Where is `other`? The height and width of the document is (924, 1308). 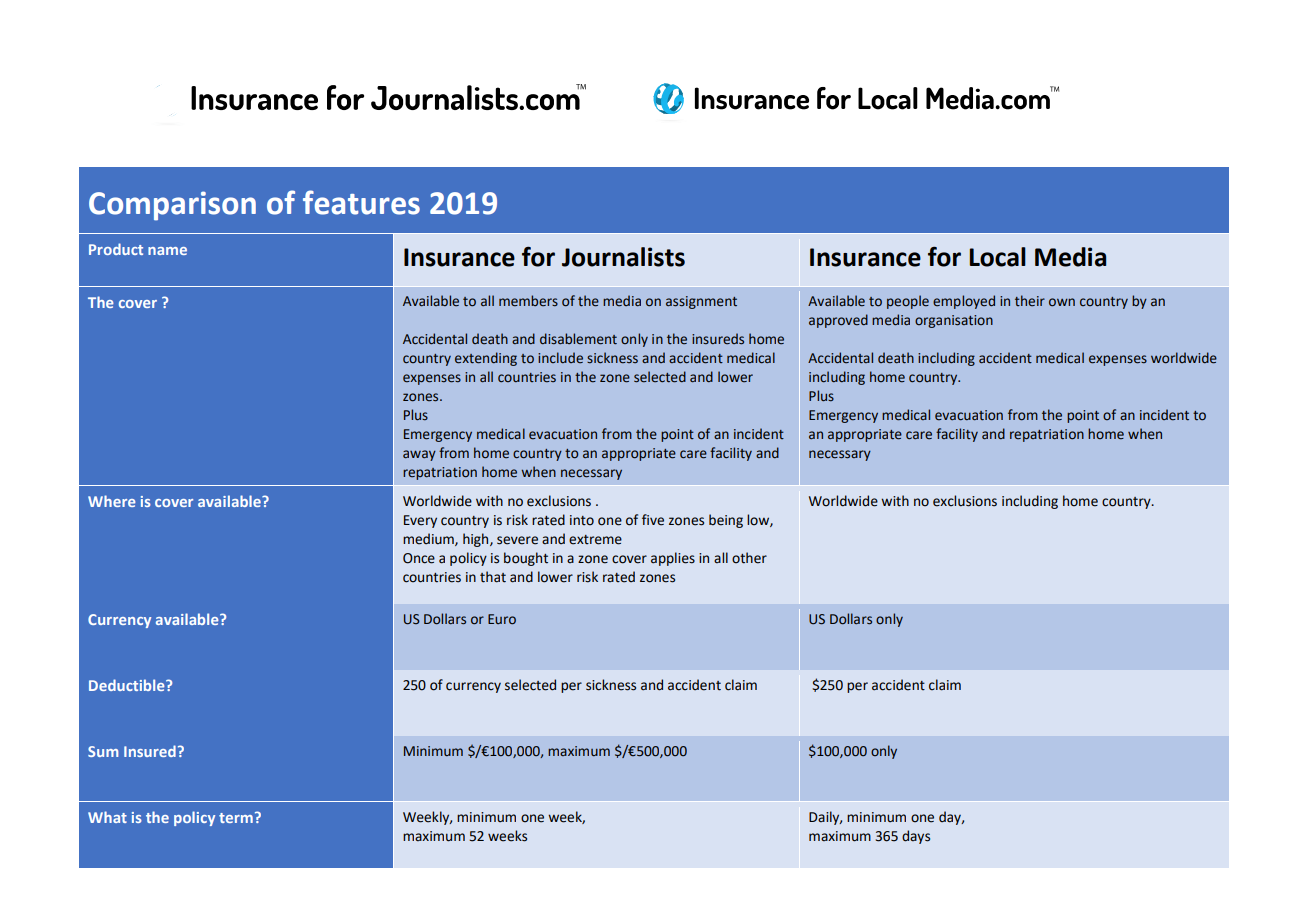 other is located at coordinates (749, 558).
